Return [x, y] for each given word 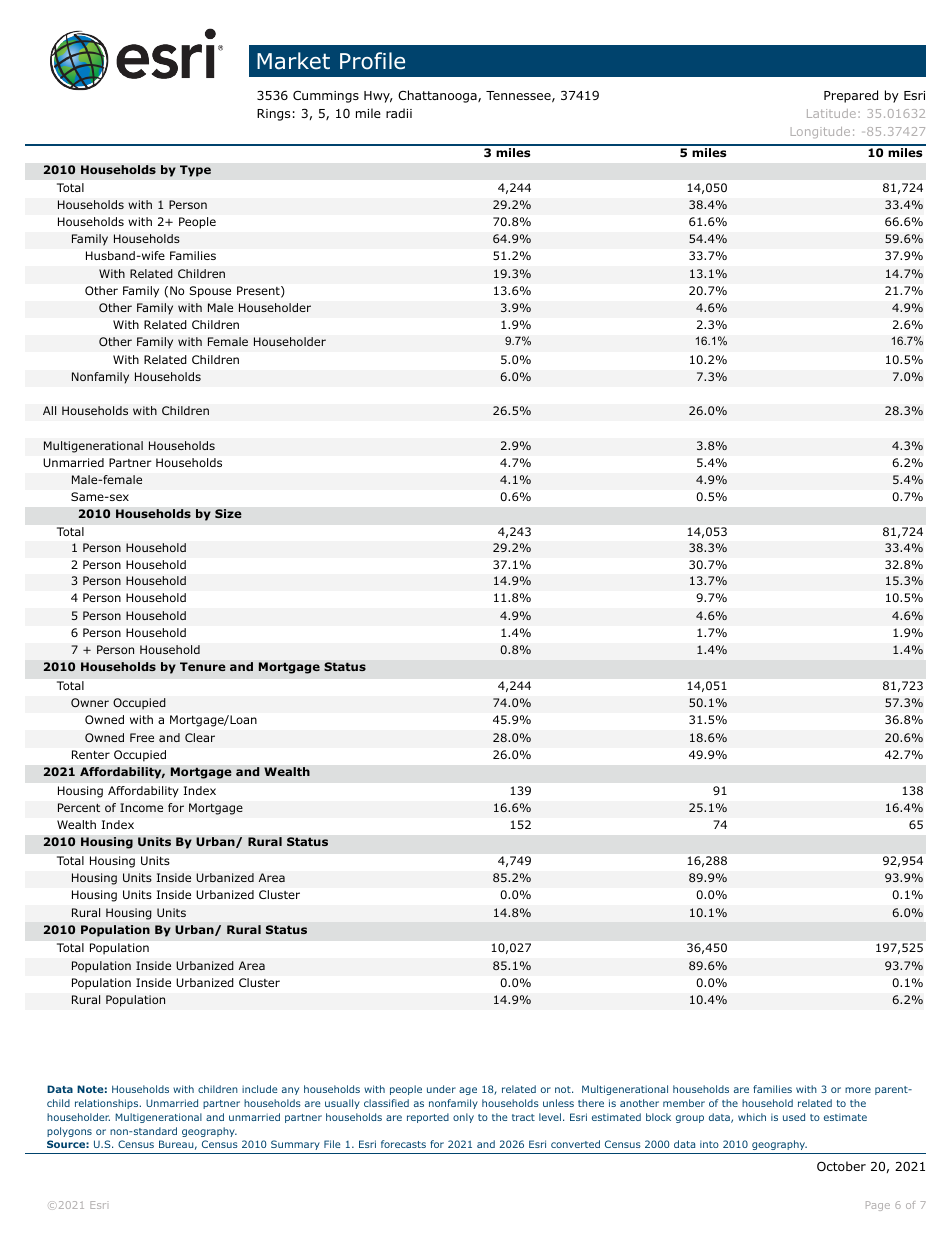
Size [228, 514]
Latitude [831, 113]
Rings [273, 115]
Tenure [203, 666]
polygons [69, 1132]
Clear [200, 737]
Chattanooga [438, 96]
